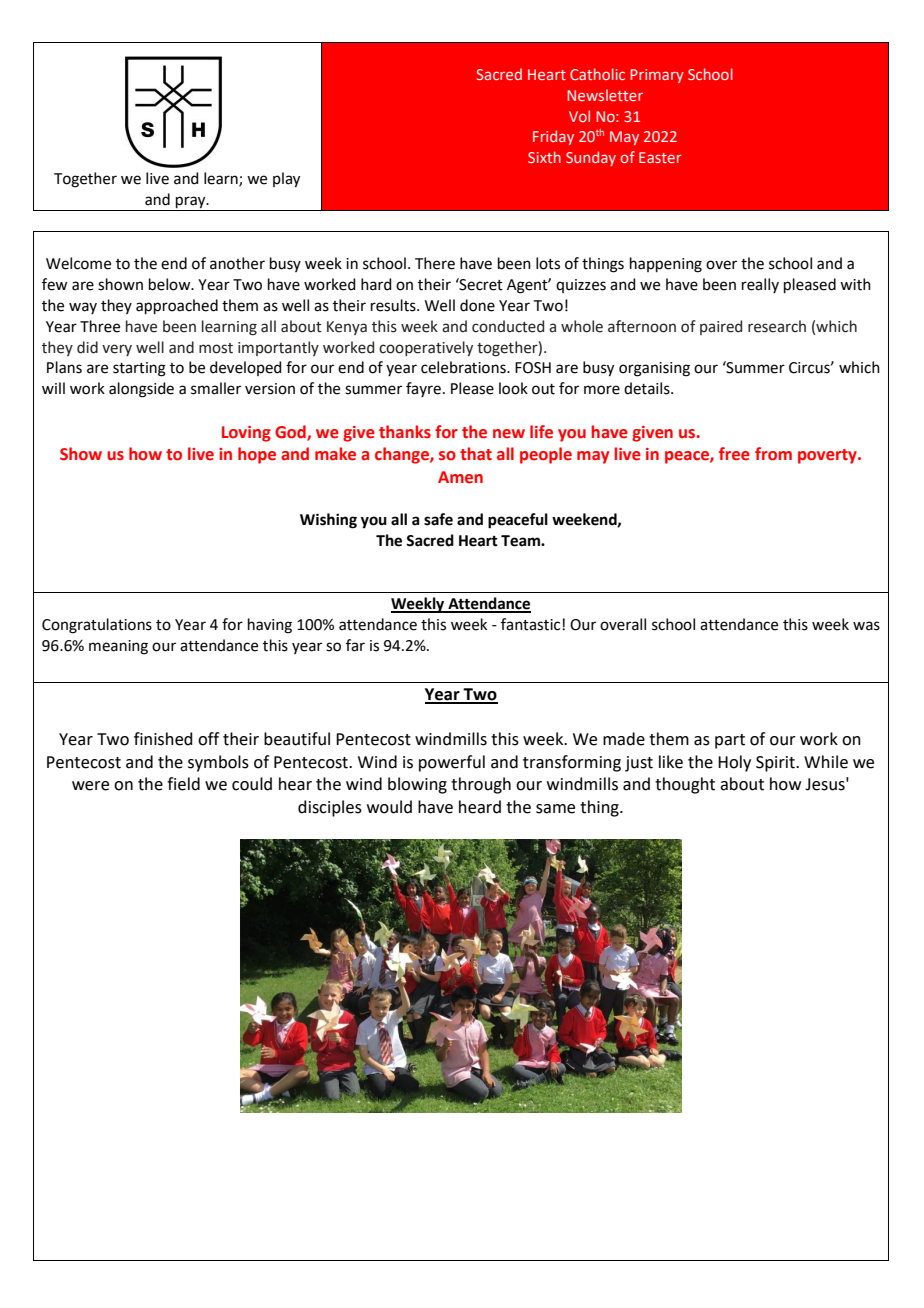 This page has height=1308, width=924. What do you see at coordinates (657, 76) in the page?
I see `Primary` at bounding box center [657, 76].
